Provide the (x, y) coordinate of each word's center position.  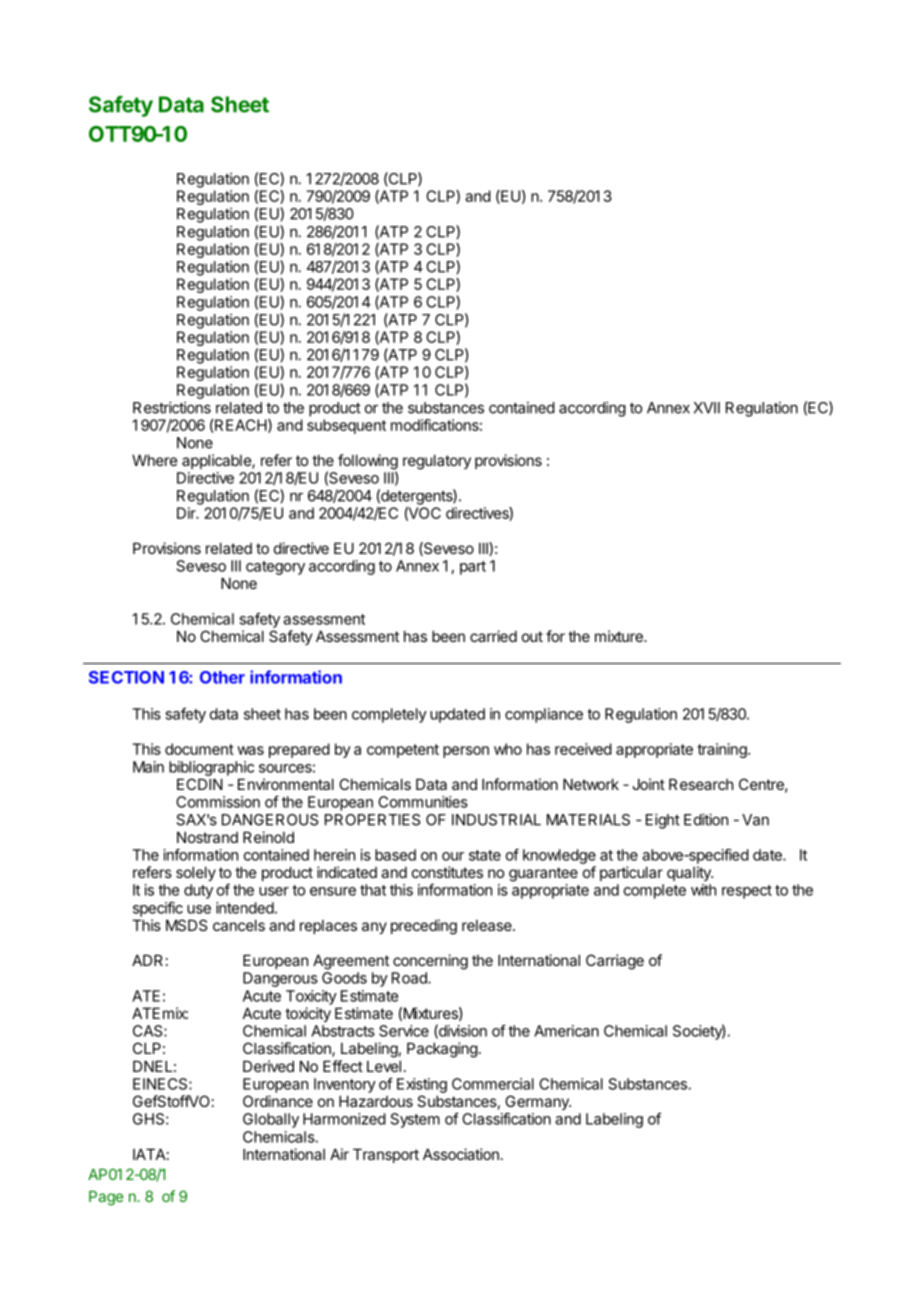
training (723, 750)
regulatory (437, 462)
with (703, 890)
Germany (538, 1104)
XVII (707, 408)
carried (493, 636)
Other (222, 677)
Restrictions (172, 407)
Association (461, 1154)
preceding (424, 927)
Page (106, 1198)
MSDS (186, 925)
